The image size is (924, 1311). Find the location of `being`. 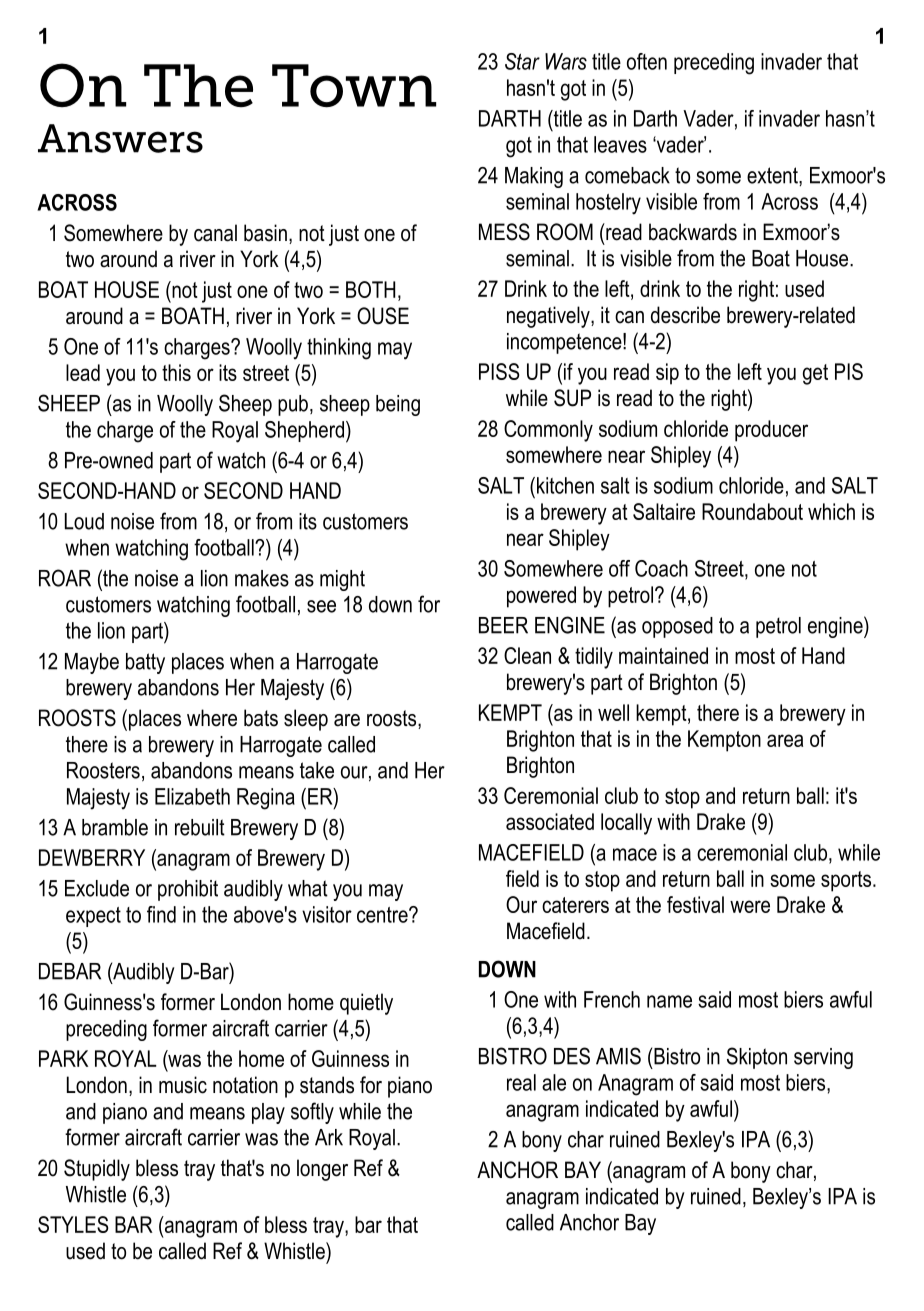

being is located at coordinates (398, 405).
